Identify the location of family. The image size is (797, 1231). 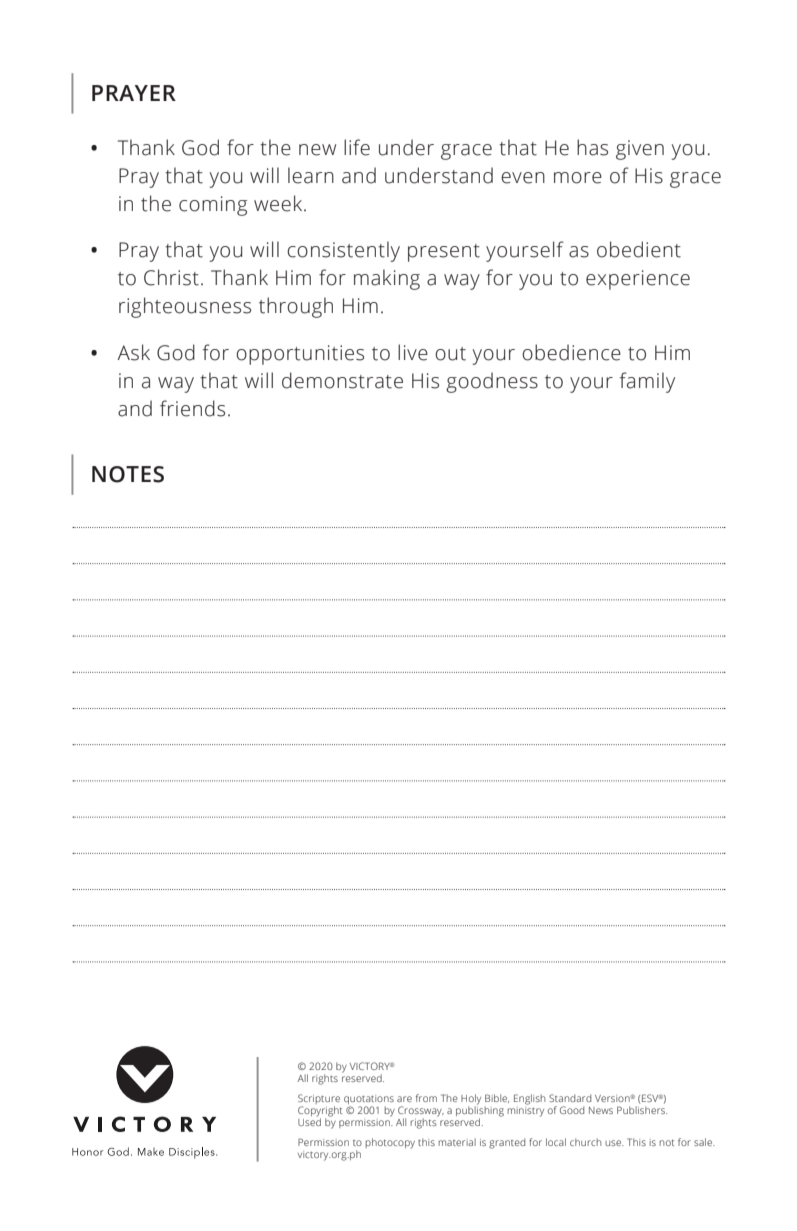
(647, 382).
